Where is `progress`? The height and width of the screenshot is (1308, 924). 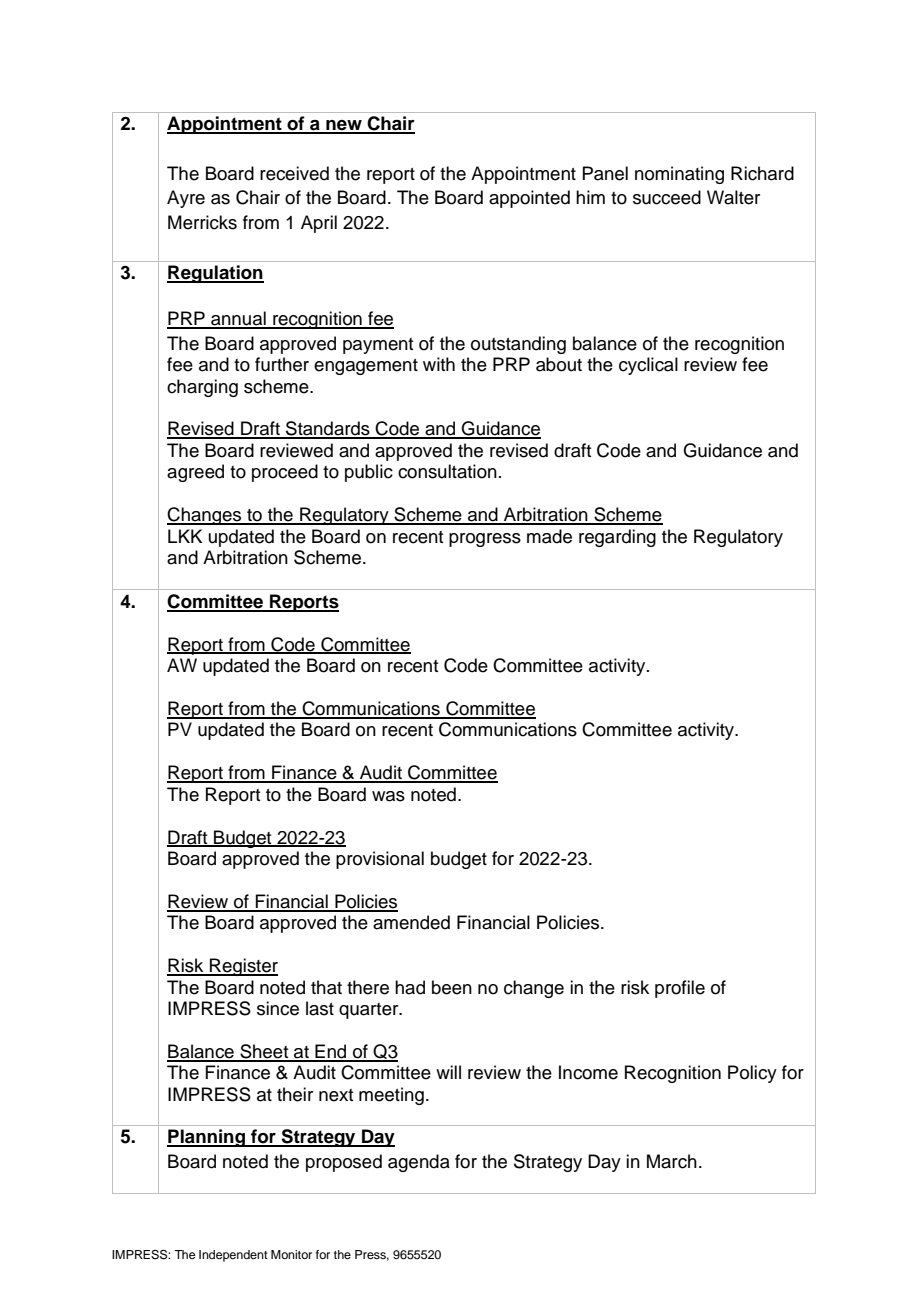 progress is located at coordinates (485, 540).
